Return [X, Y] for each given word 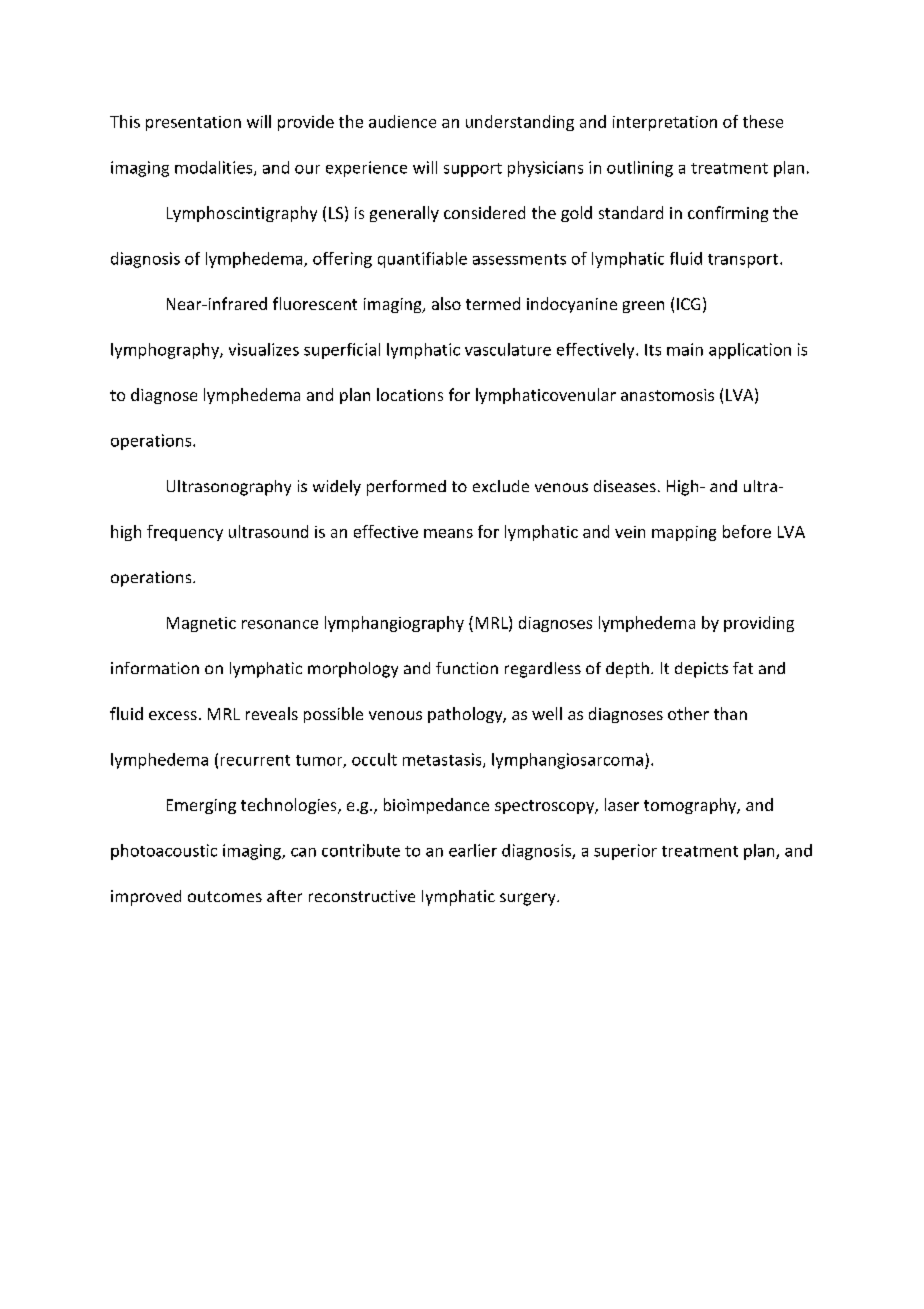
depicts [701, 670]
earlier [473, 850]
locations [410, 394]
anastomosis [667, 395]
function [467, 668]
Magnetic [201, 624]
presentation [193, 123]
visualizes [264, 349]
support [473, 170]
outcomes [225, 896]
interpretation [665, 123]
